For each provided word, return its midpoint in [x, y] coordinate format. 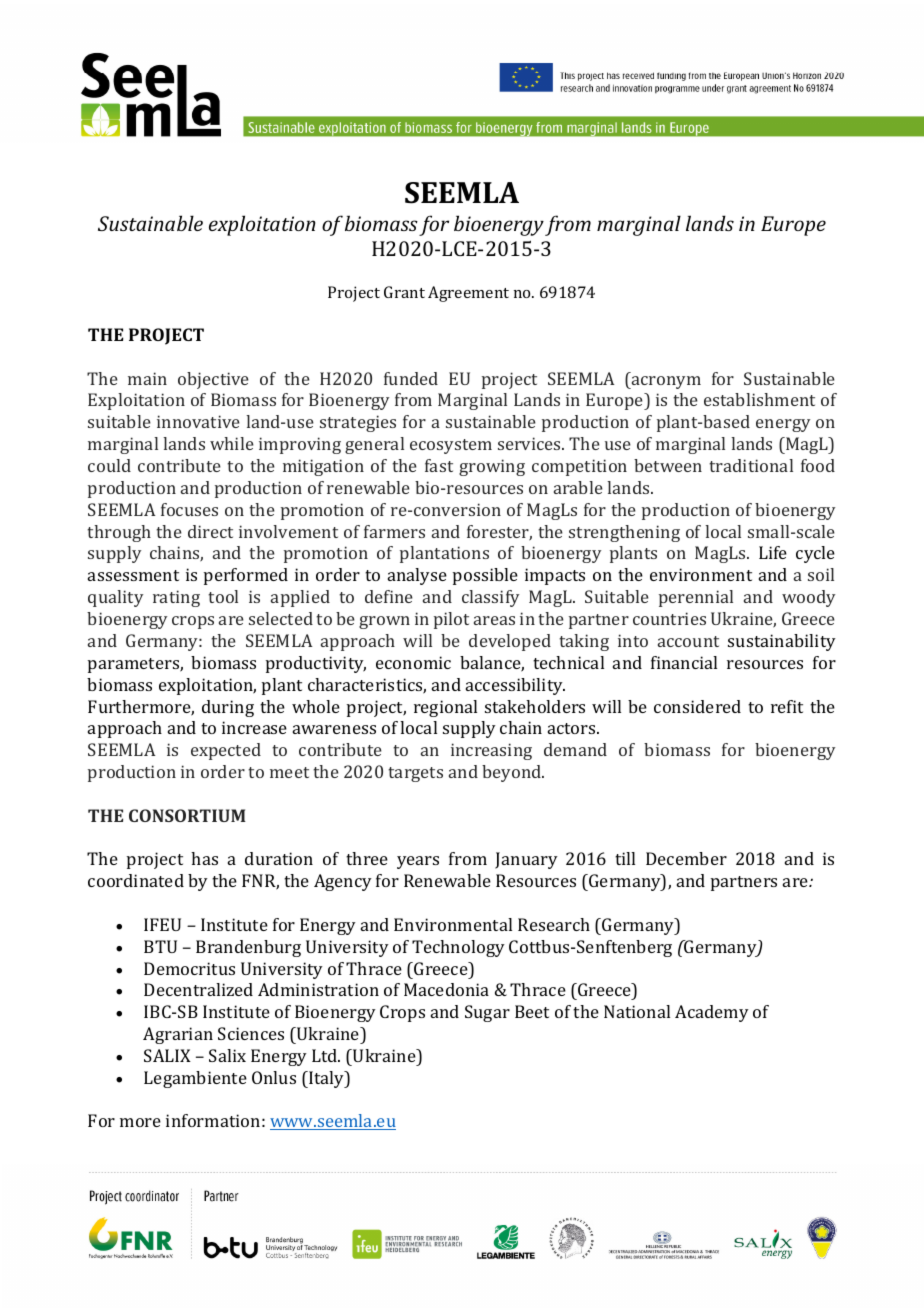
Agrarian [178, 1035]
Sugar [487, 1013]
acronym [665, 382]
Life [773, 552]
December [686, 858]
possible [485, 576]
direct [210, 531]
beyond [513, 773]
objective [213, 380]
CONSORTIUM [187, 815]
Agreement [468, 294]
